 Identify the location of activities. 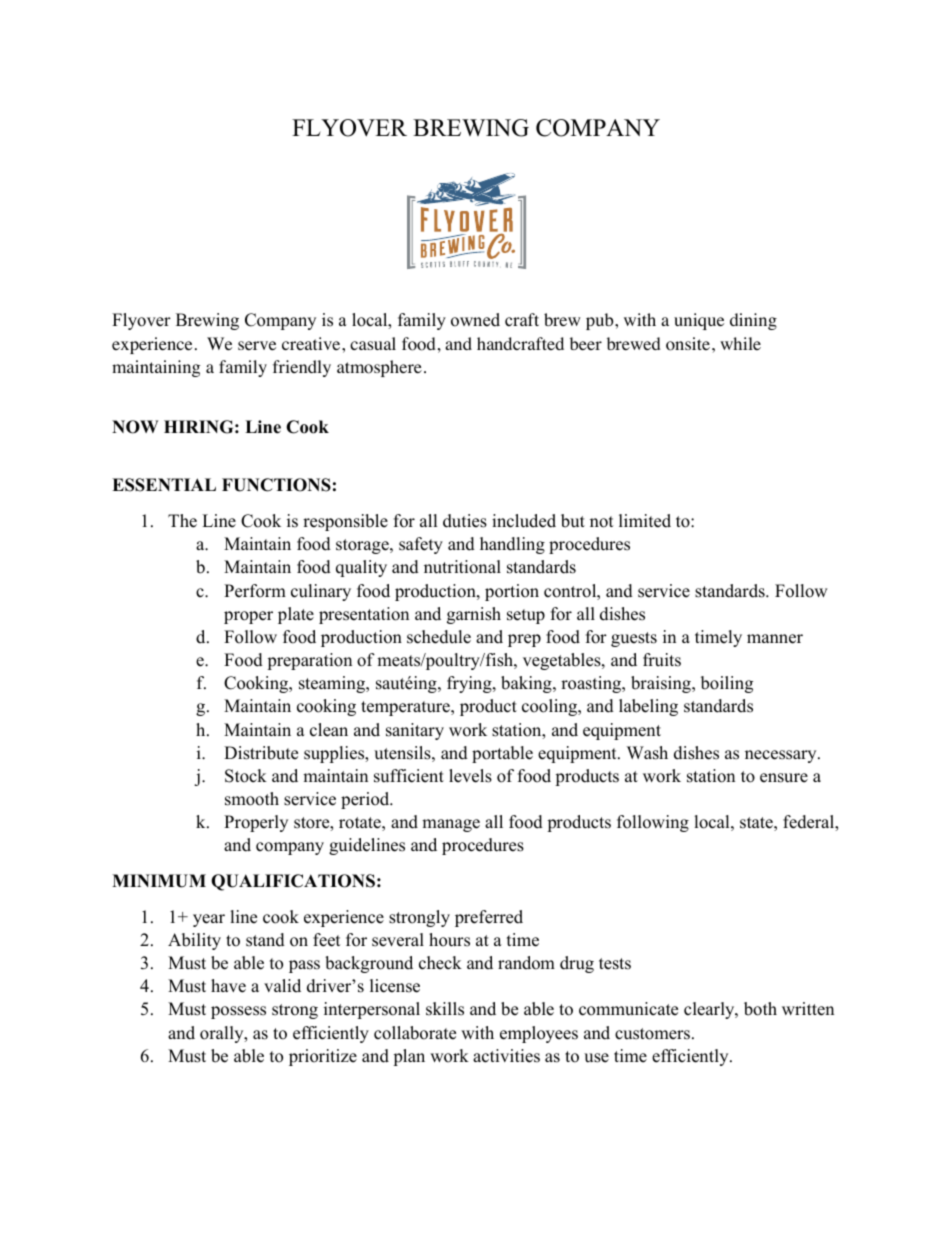
(506, 1056).
